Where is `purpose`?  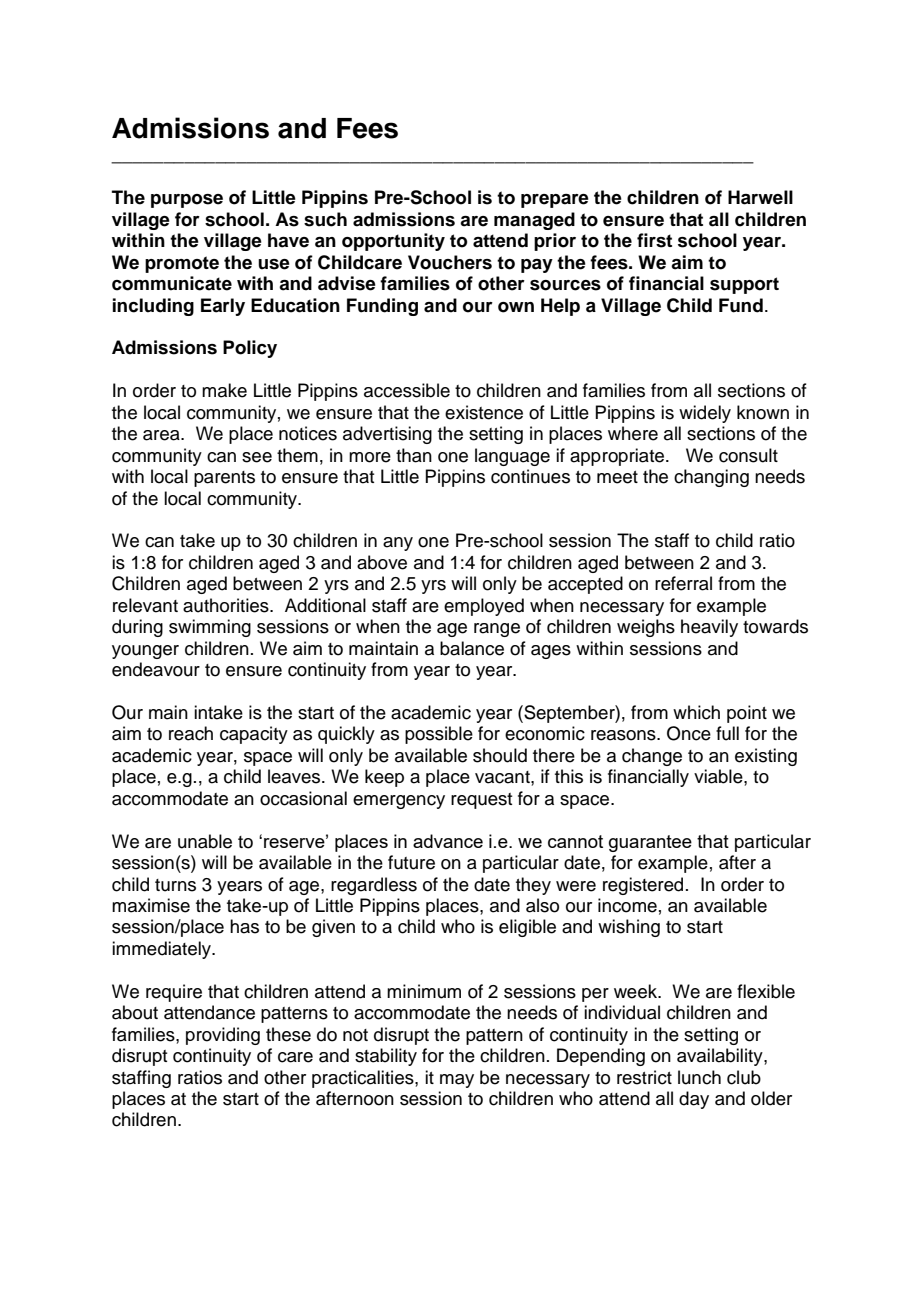
purpose is located at coordinates (187, 201).
